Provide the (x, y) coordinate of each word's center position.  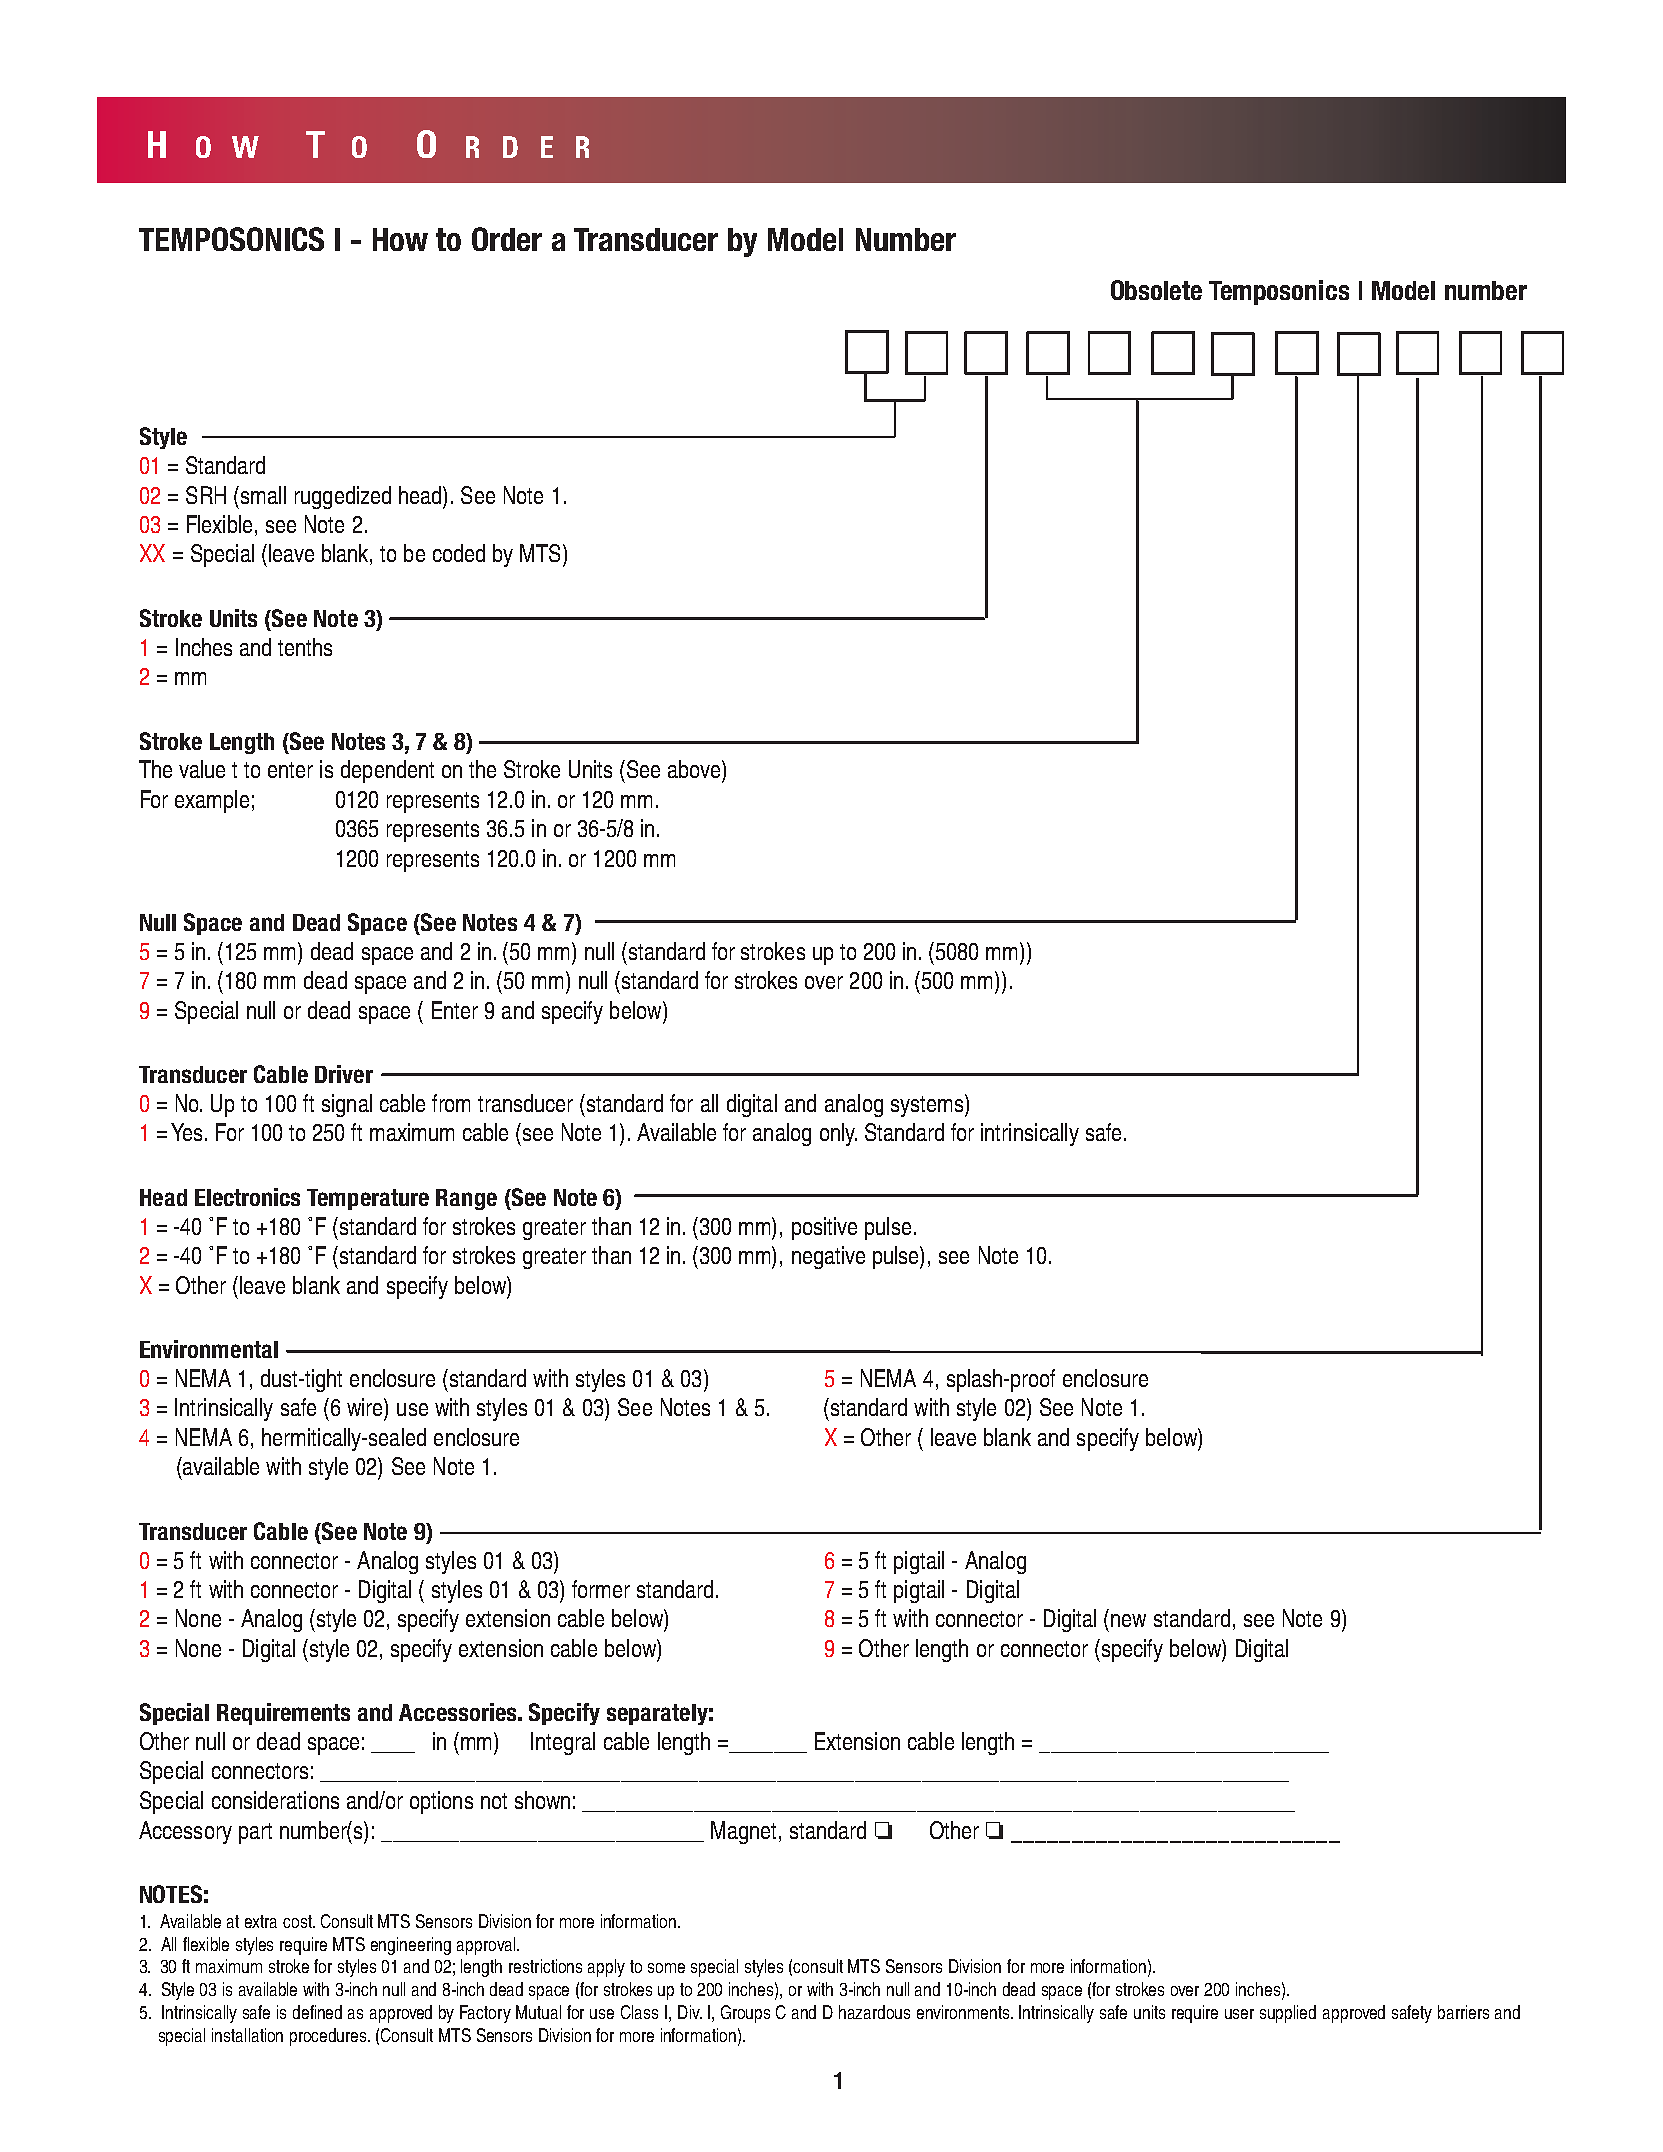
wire (366, 1407)
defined (317, 2012)
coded (459, 553)
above (695, 769)
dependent (387, 771)
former (601, 1589)
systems (927, 1106)
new (1128, 1620)
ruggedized (343, 497)
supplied (1288, 2014)
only (838, 1134)
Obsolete (1156, 290)
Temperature (368, 1199)
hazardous (874, 2012)
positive (824, 1228)
